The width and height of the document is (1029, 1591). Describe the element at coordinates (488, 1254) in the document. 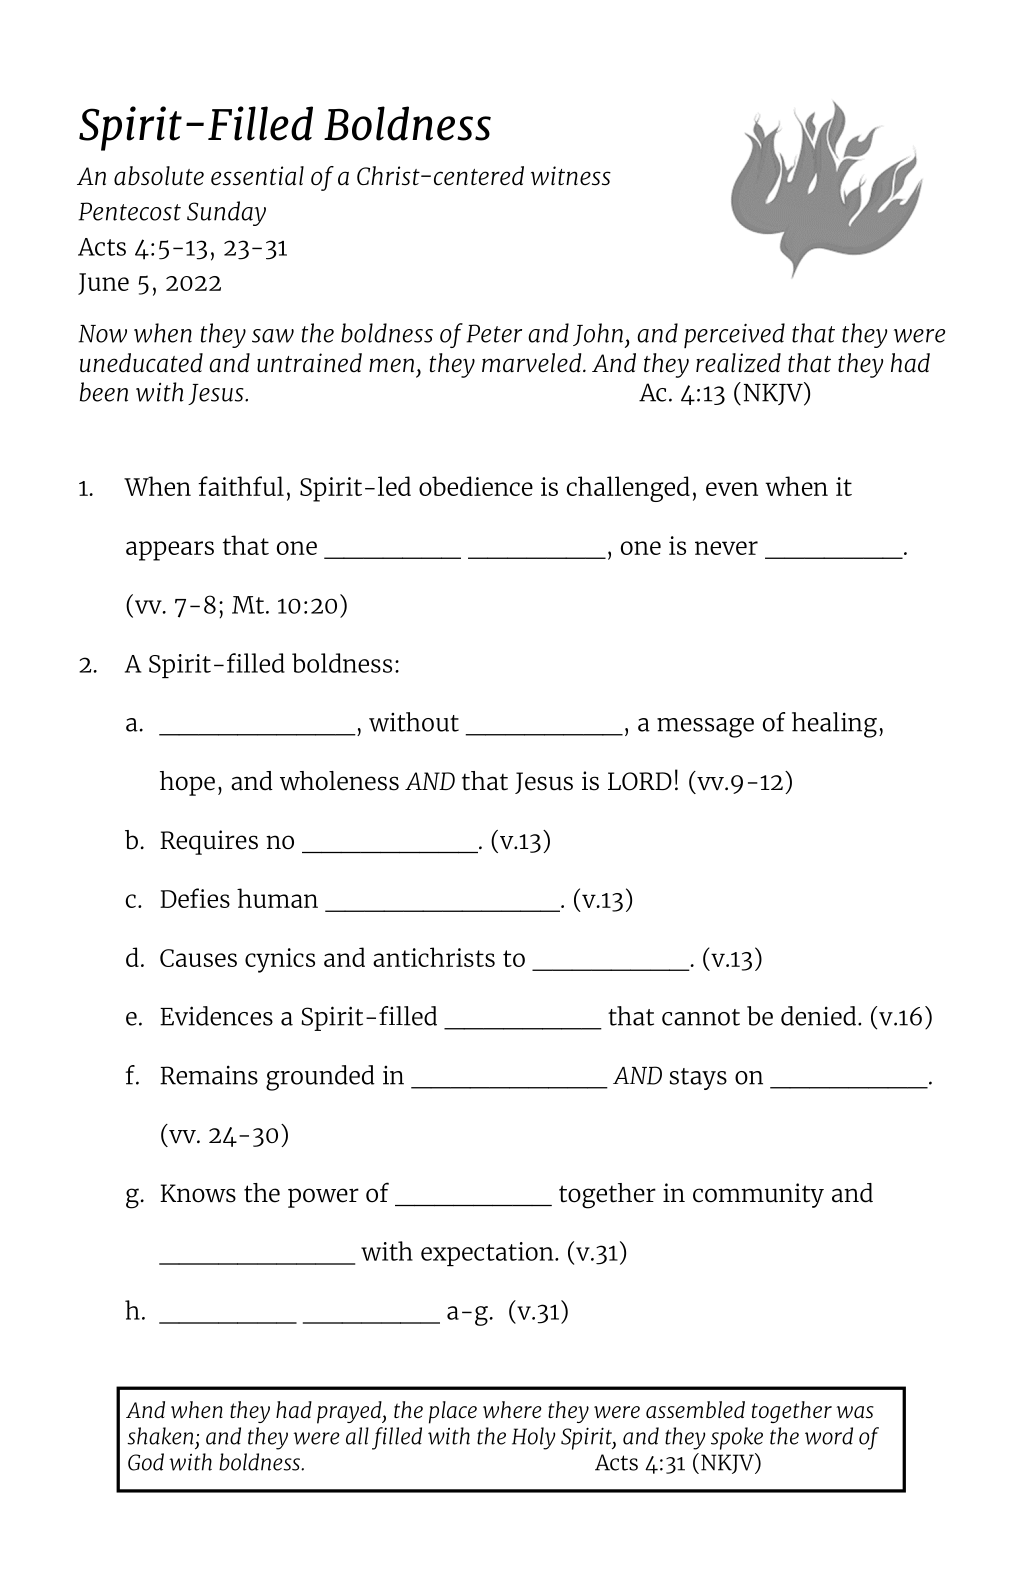

I see `expectation` at that location.
